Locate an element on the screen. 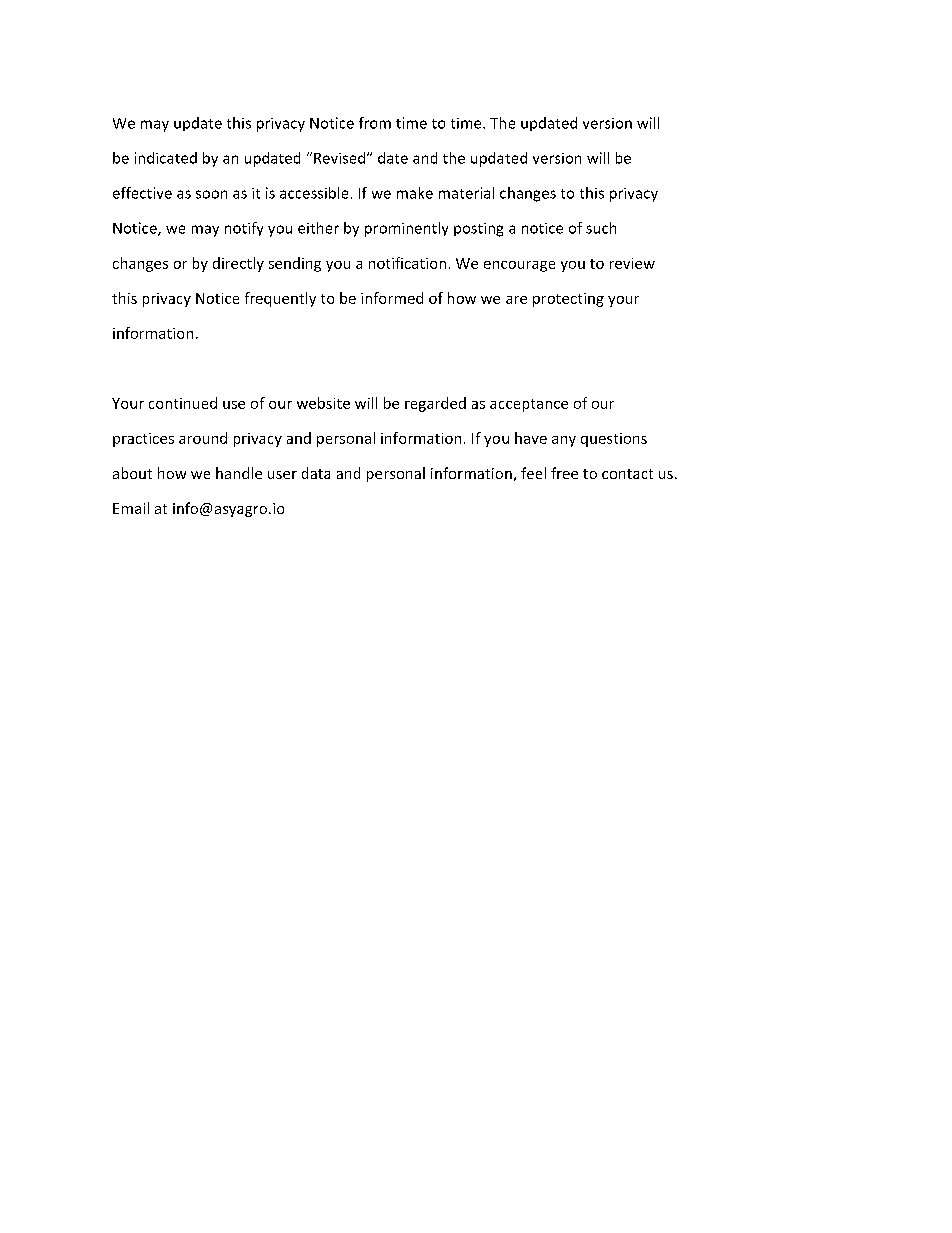 This screenshot has height=1233, width=952. Email is located at coordinates (131, 508).
